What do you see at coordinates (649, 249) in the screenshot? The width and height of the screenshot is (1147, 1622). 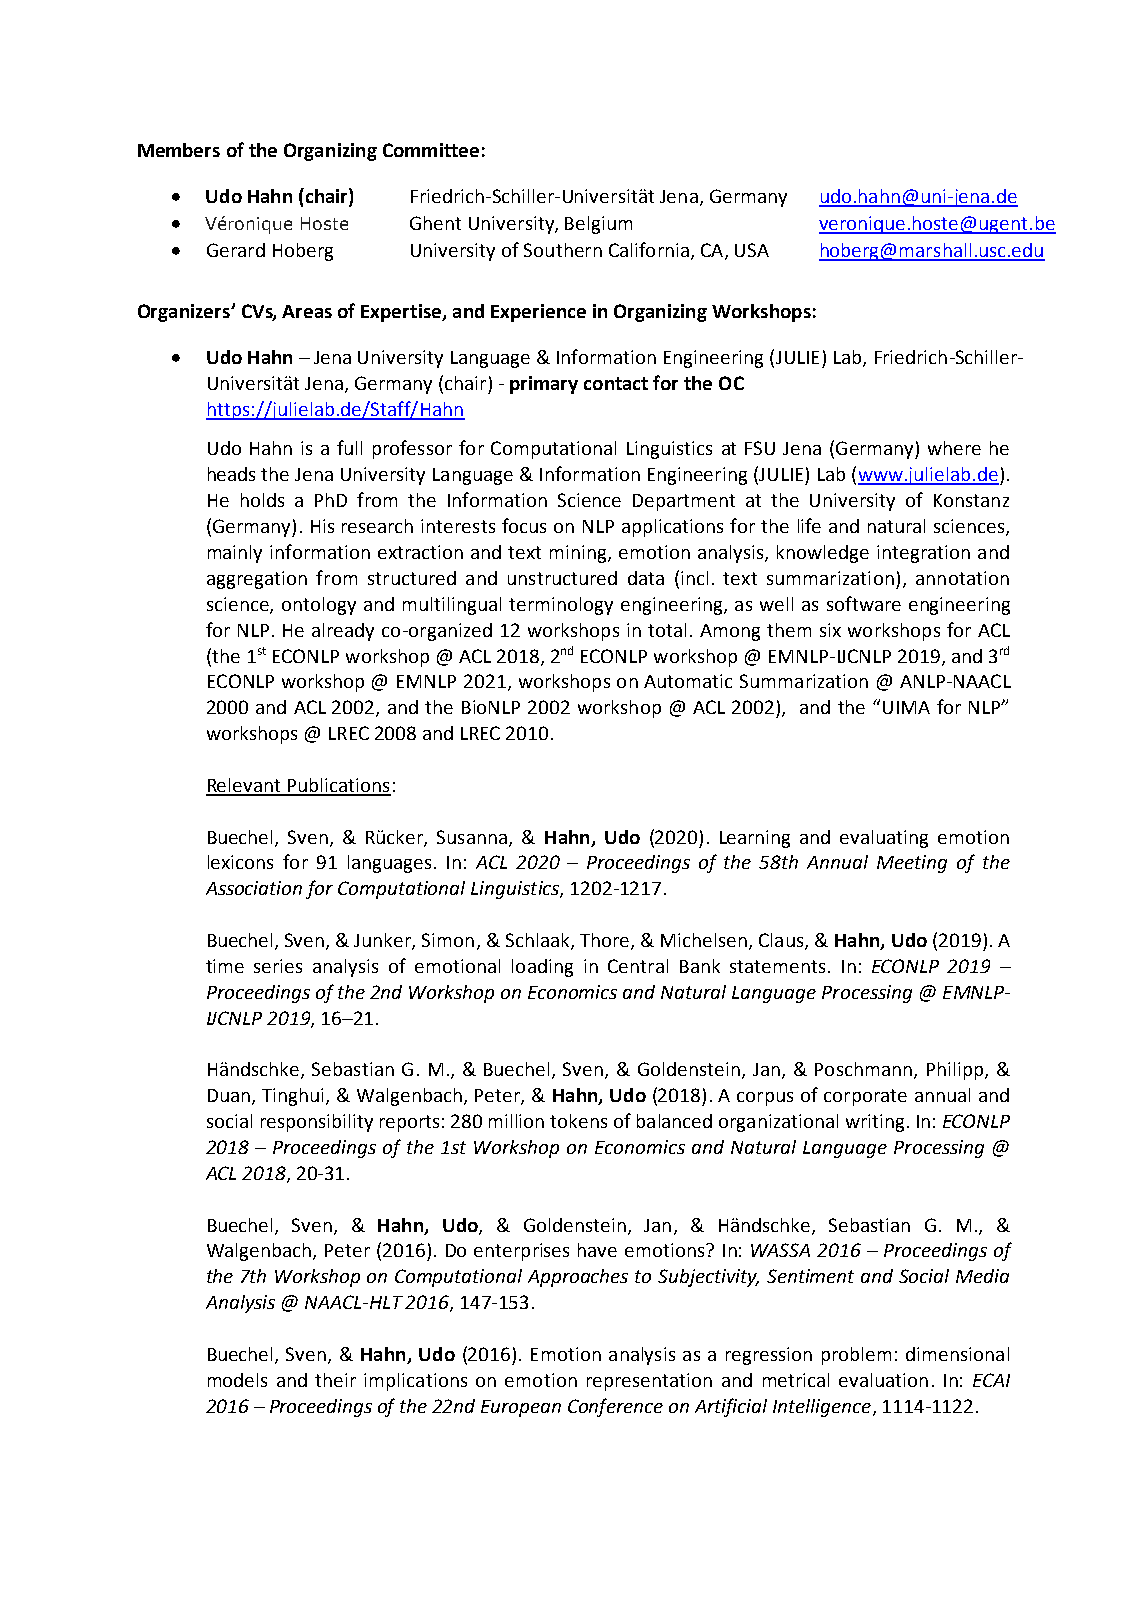 I see `California` at bounding box center [649, 249].
